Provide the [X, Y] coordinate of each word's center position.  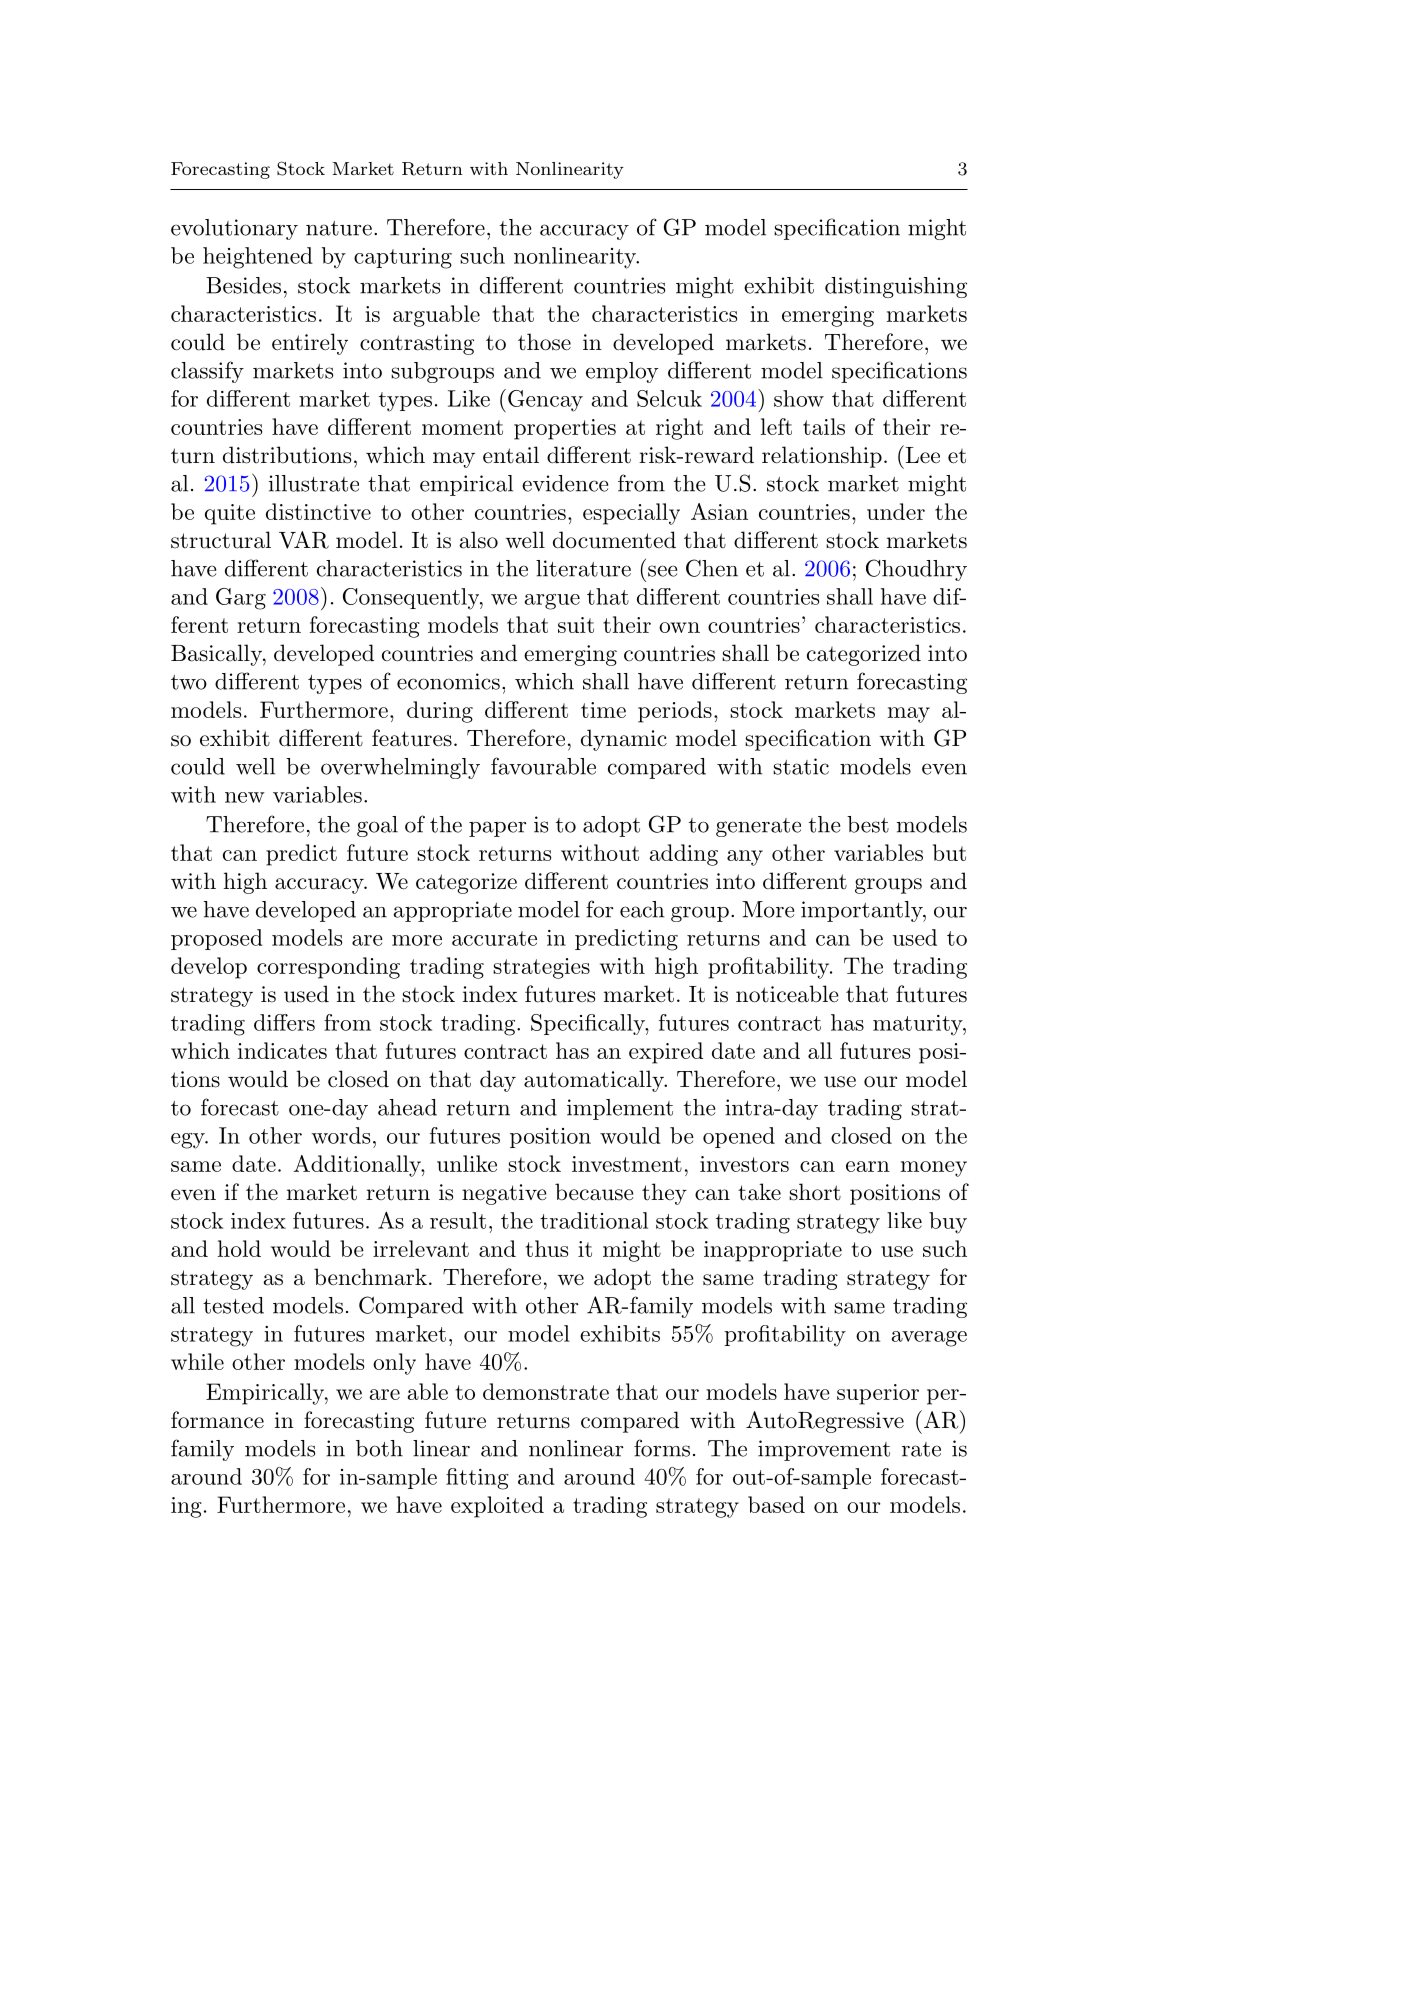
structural [221, 540]
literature [583, 568]
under [896, 511]
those [544, 342]
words [340, 1135]
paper [498, 829]
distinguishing [896, 287]
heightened [258, 258]
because [594, 1192]
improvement [824, 1450]
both [379, 1448]
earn [868, 1166]
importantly [862, 911]
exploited [497, 1507]
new [245, 797]
